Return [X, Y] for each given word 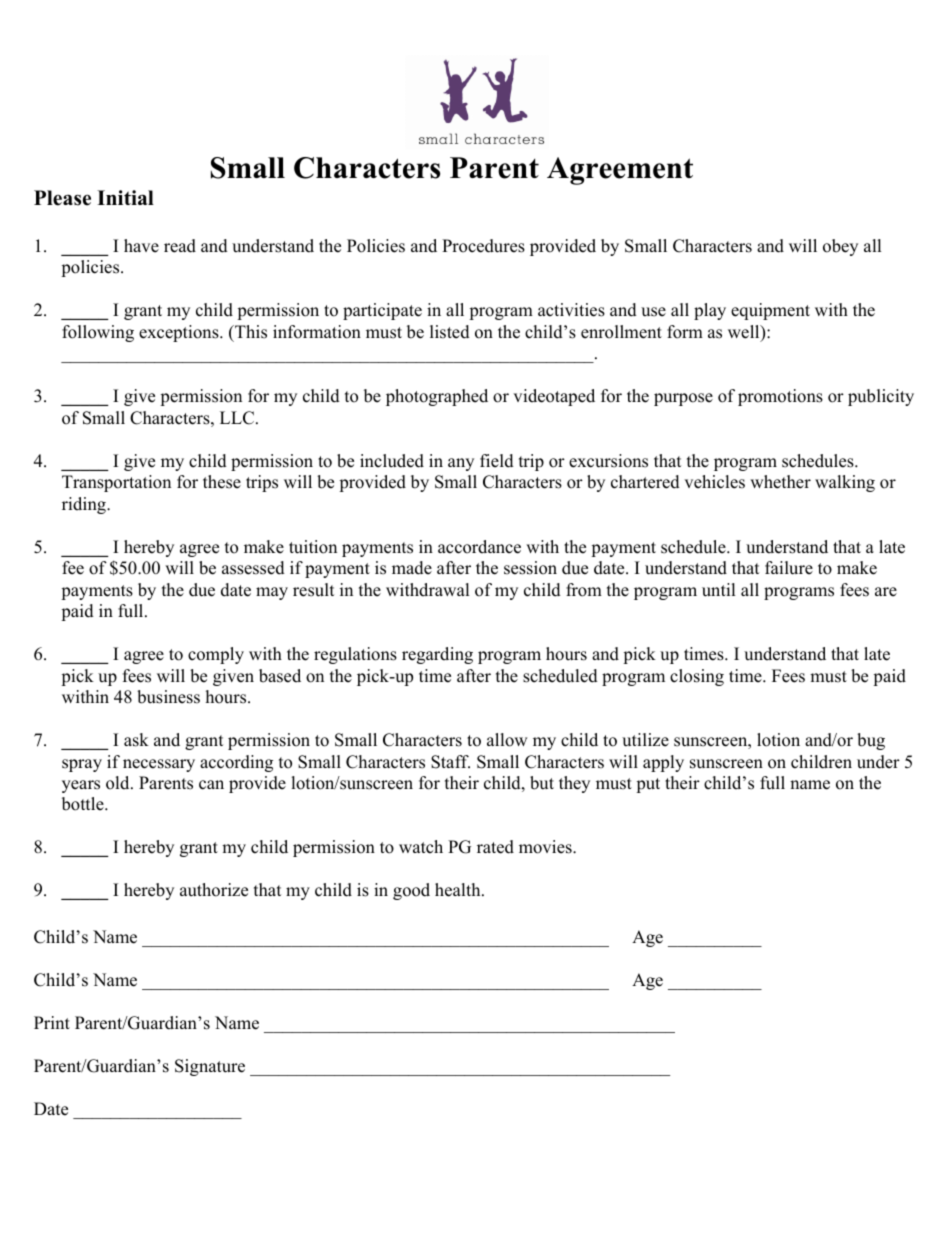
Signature [210, 1067]
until [718, 590]
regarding [437, 655]
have [141, 246]
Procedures [483, 246]
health [459, 890]
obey [840, 247]
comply [216, 655]
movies [546, 847]
